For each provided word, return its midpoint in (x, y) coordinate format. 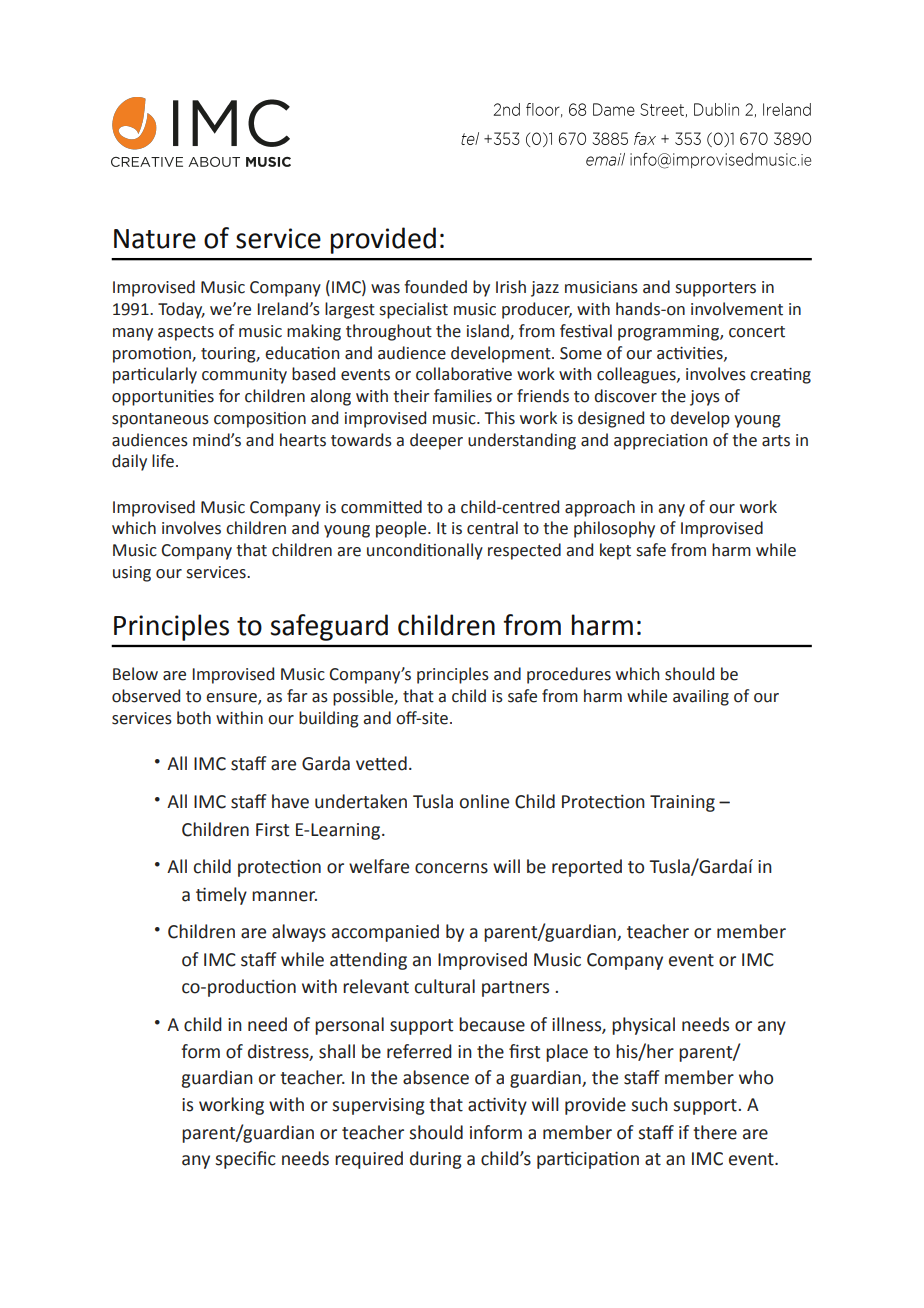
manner (284, 896)
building (328, 719)
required (369, 1160)
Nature (155, 239)
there (715, 1132)
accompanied (385, 933)
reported (587, 868)
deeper (436, 441)
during (436, 1160)
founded (435, 287)
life (163, 461)
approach (600, 508)
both (194, 718)
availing (701, 697)
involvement (737, 309)
